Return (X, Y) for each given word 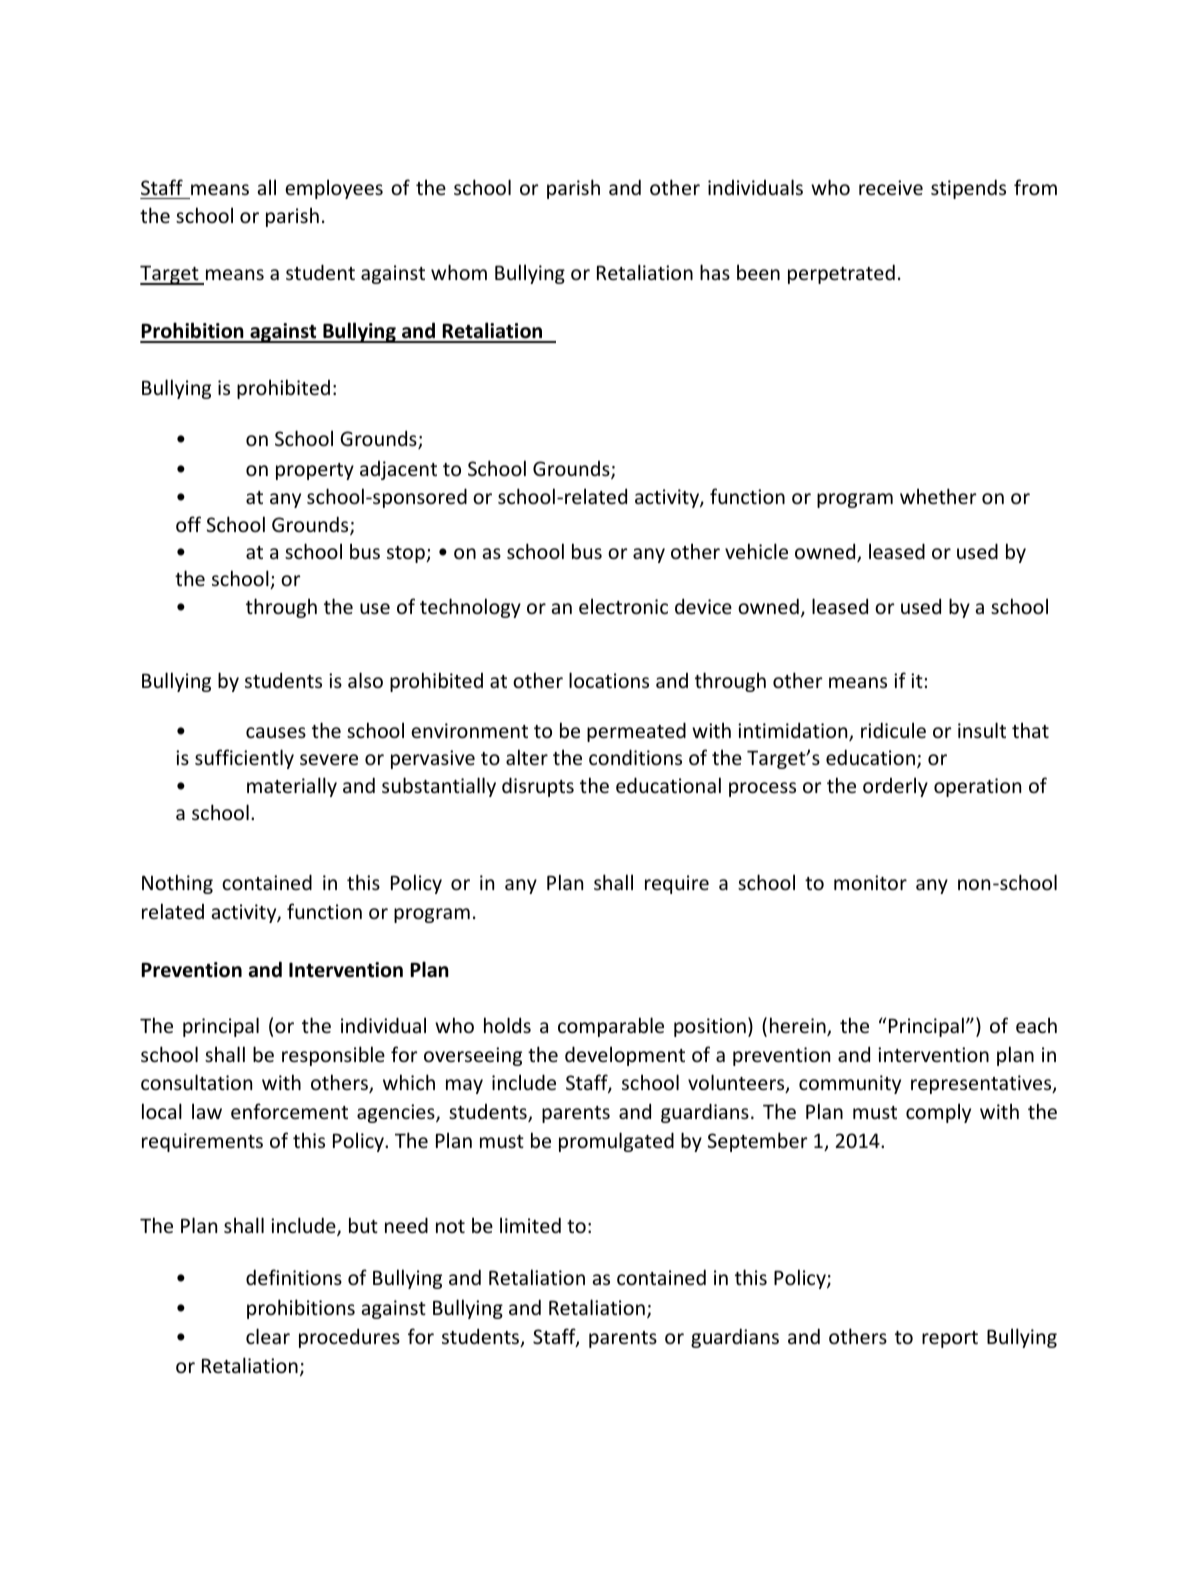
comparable (611, 1027)
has (715, 272)
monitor (870, 882)
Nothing (177, 884)
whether (938, 496)
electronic (623, 606)
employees (334, 189)
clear (268, 1336)
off (188, 524)
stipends (968, 189)
